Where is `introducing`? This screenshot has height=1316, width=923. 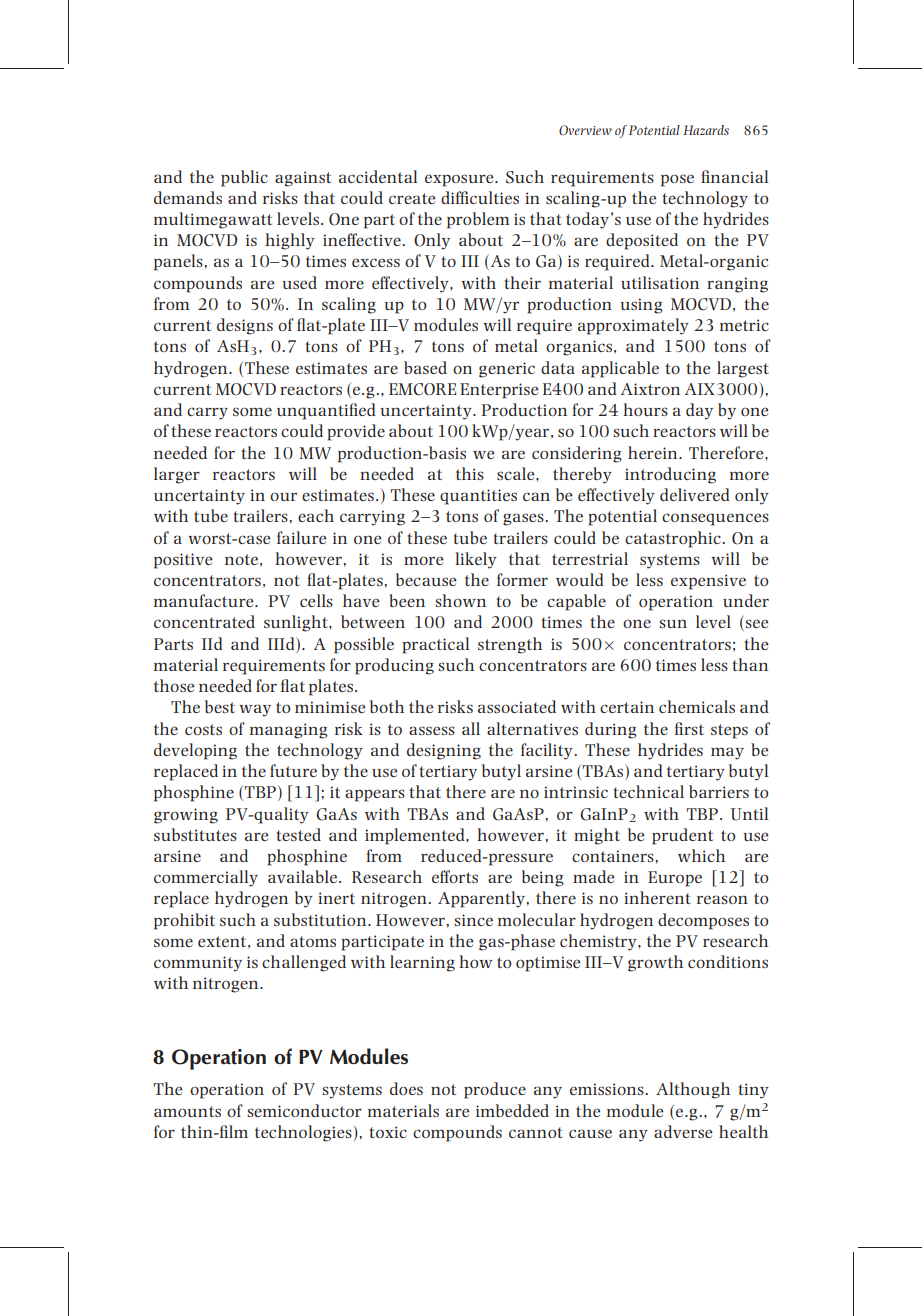 introducing is located at coordinates (670, 475).
